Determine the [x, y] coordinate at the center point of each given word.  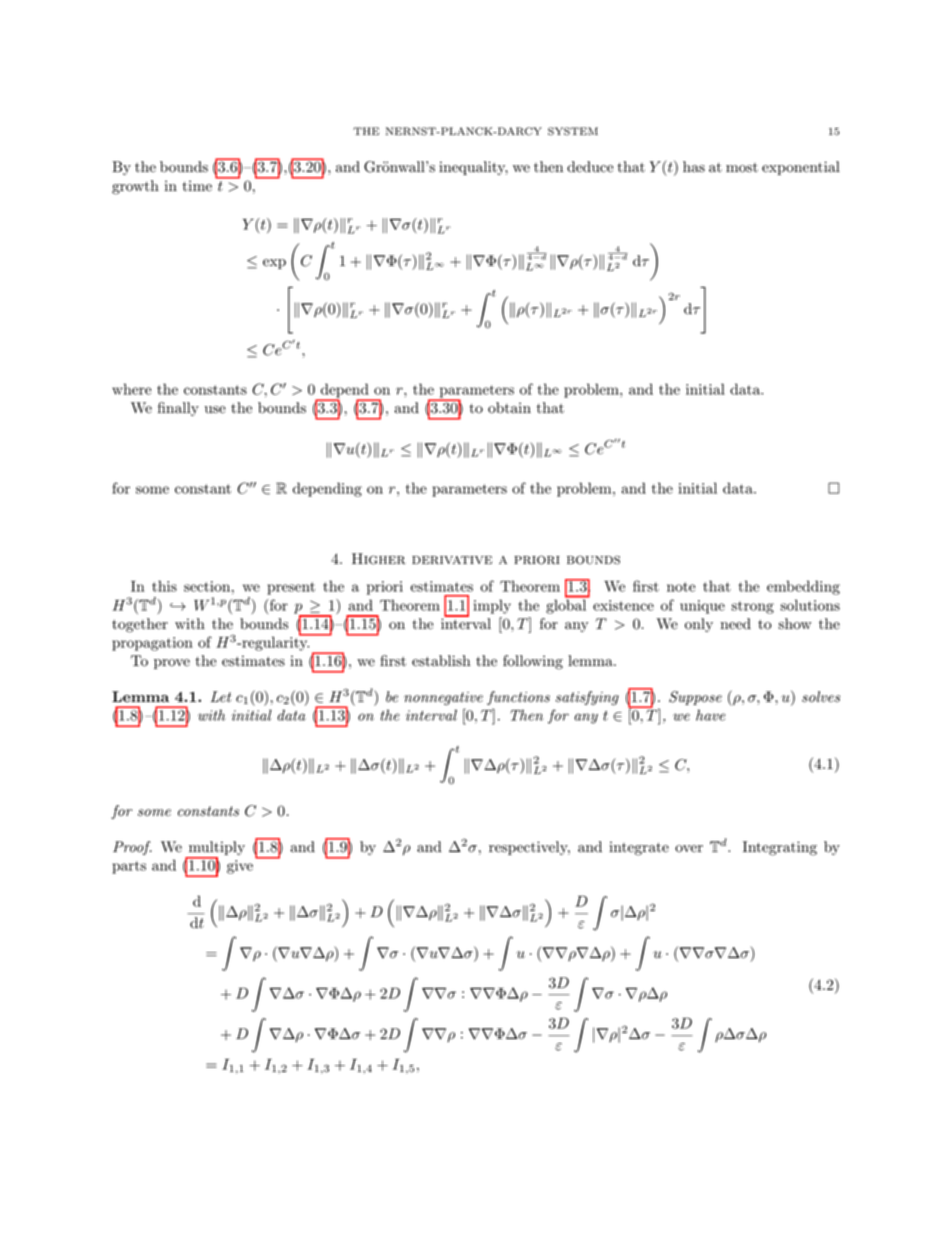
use [215, 410]
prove [172, 664]
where [131, 389]
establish [441, 661]
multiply [215, 849]
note [681, 587]
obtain [509, 408]
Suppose [695, 698]
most [742, 168]
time [197, 186]
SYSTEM [573, 131]
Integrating [780, 848]
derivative [452, 560]
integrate [639, 848]
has [694, 166]
